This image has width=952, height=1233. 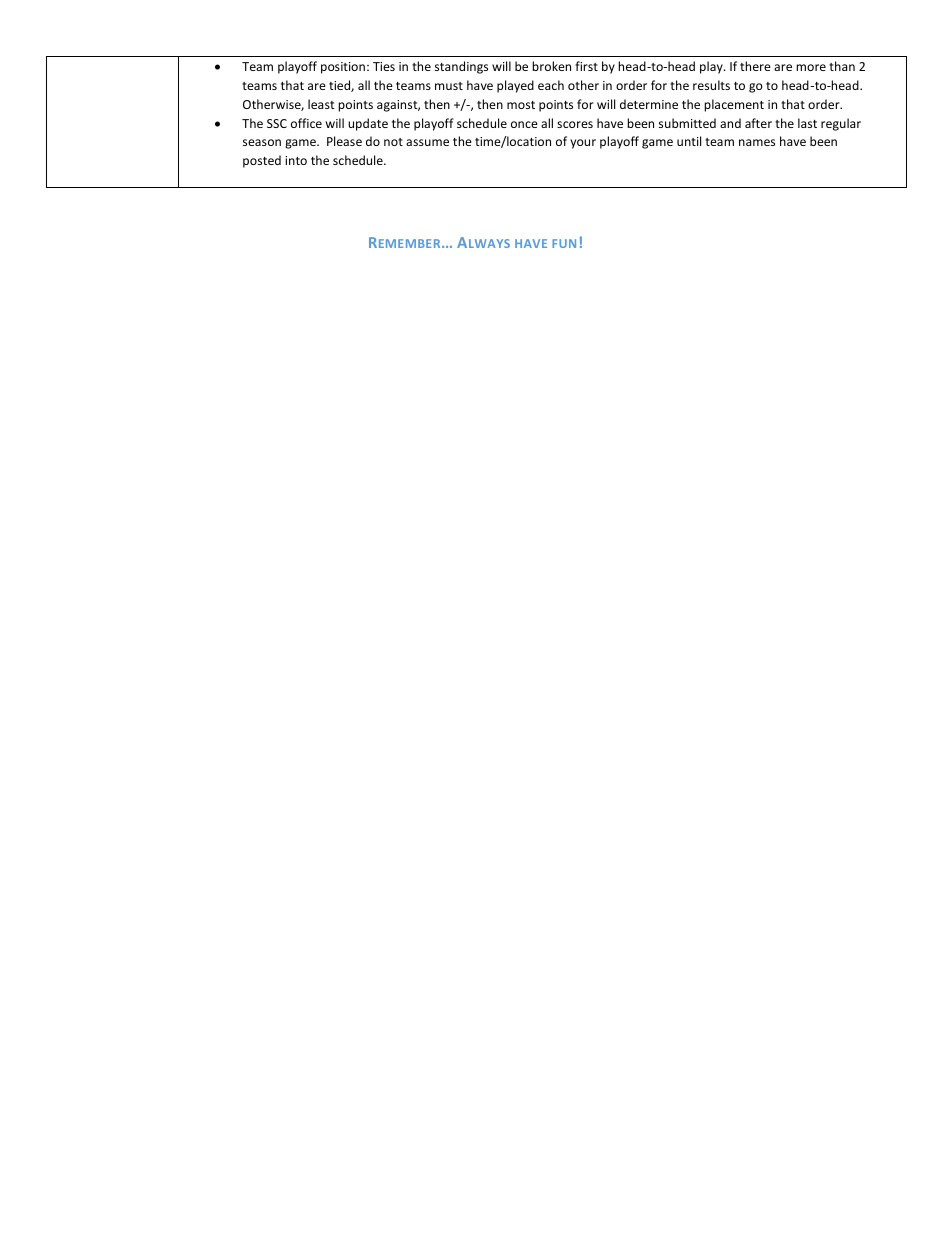 I want to click on each, so click(x=551, y=85).
